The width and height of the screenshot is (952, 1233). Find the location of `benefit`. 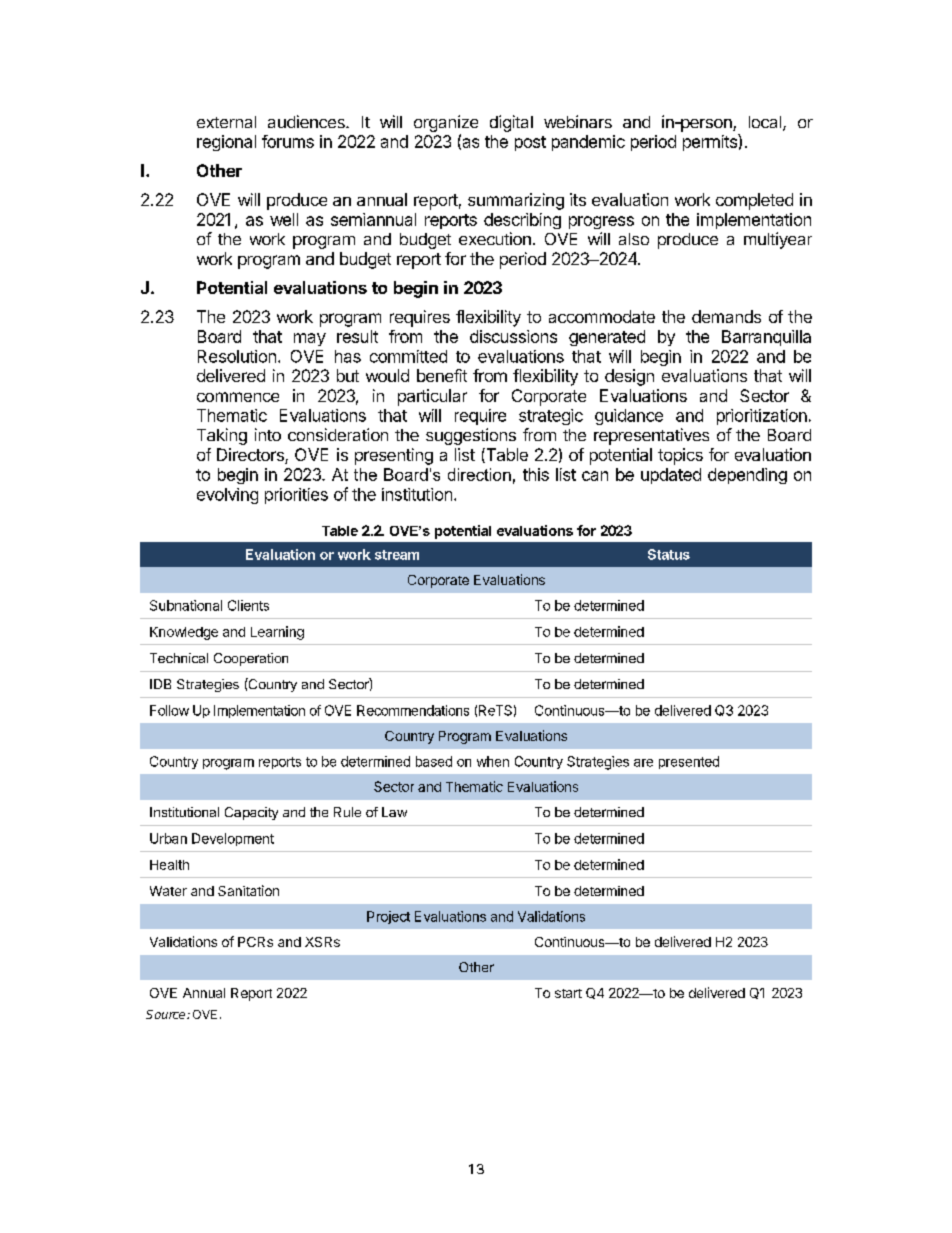

benefit is located at coordinates (442, 375).
